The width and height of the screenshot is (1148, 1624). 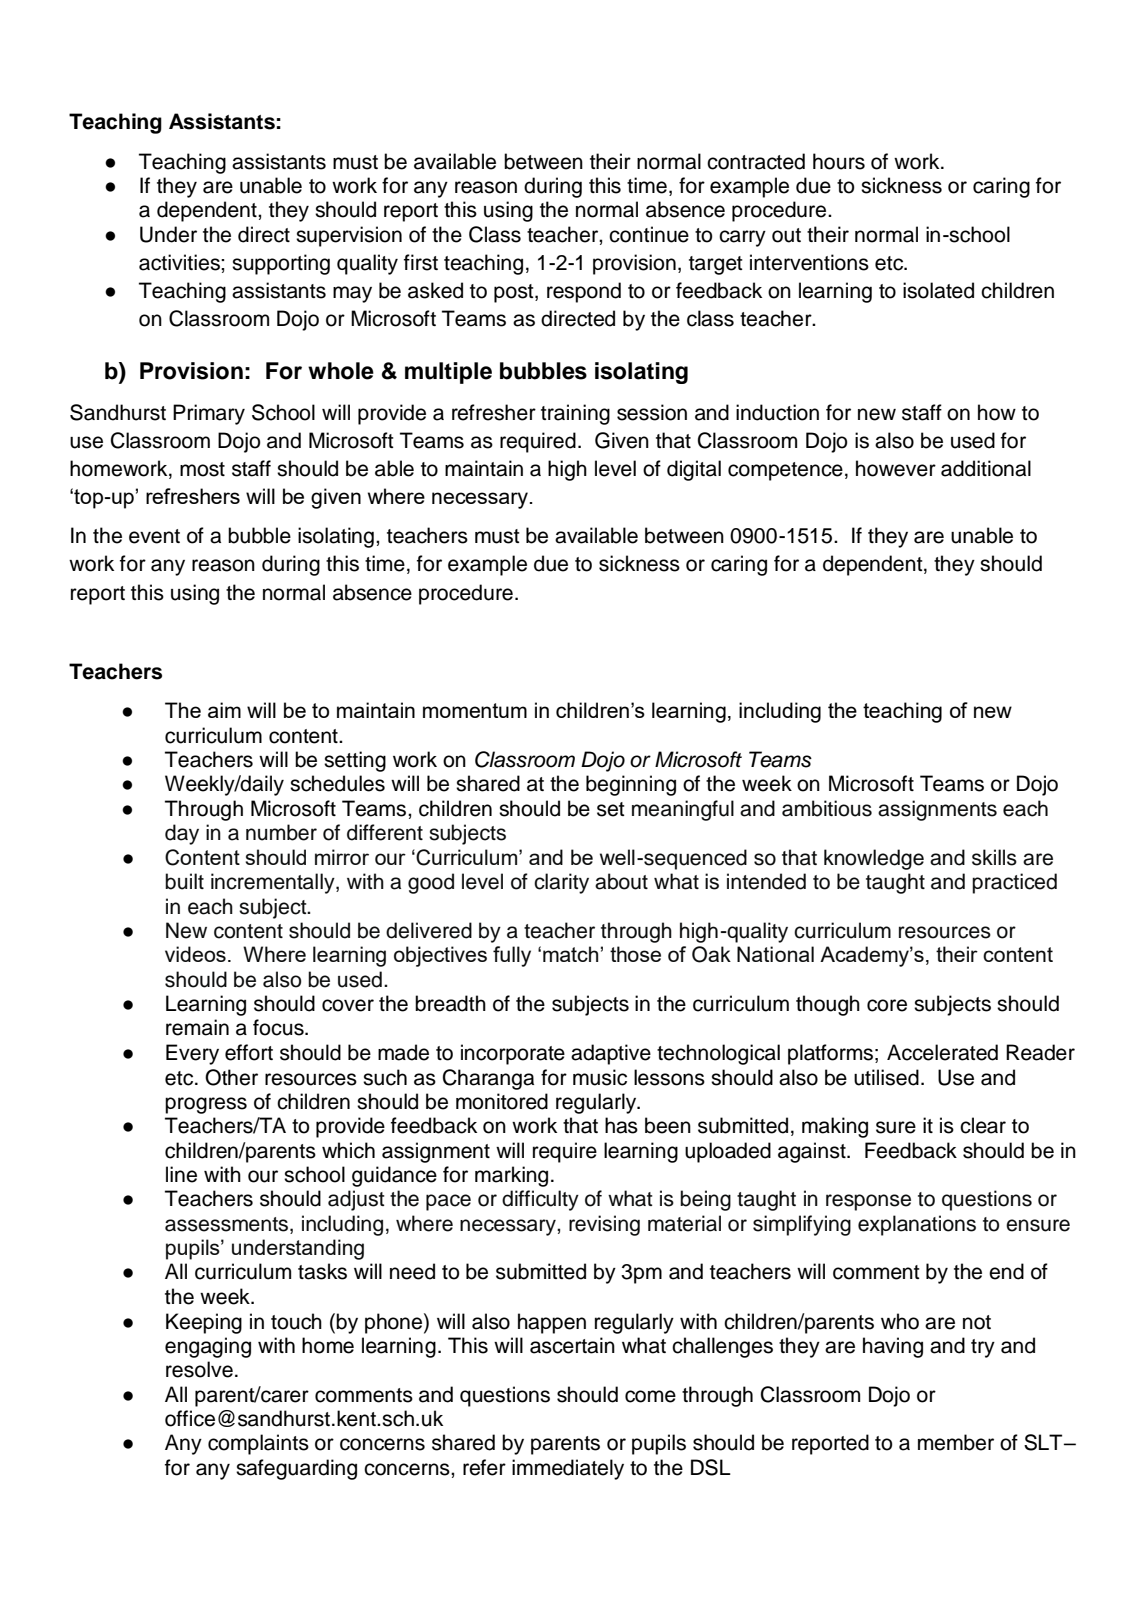 I want to click on momentum, so click(x=475, y=710).
